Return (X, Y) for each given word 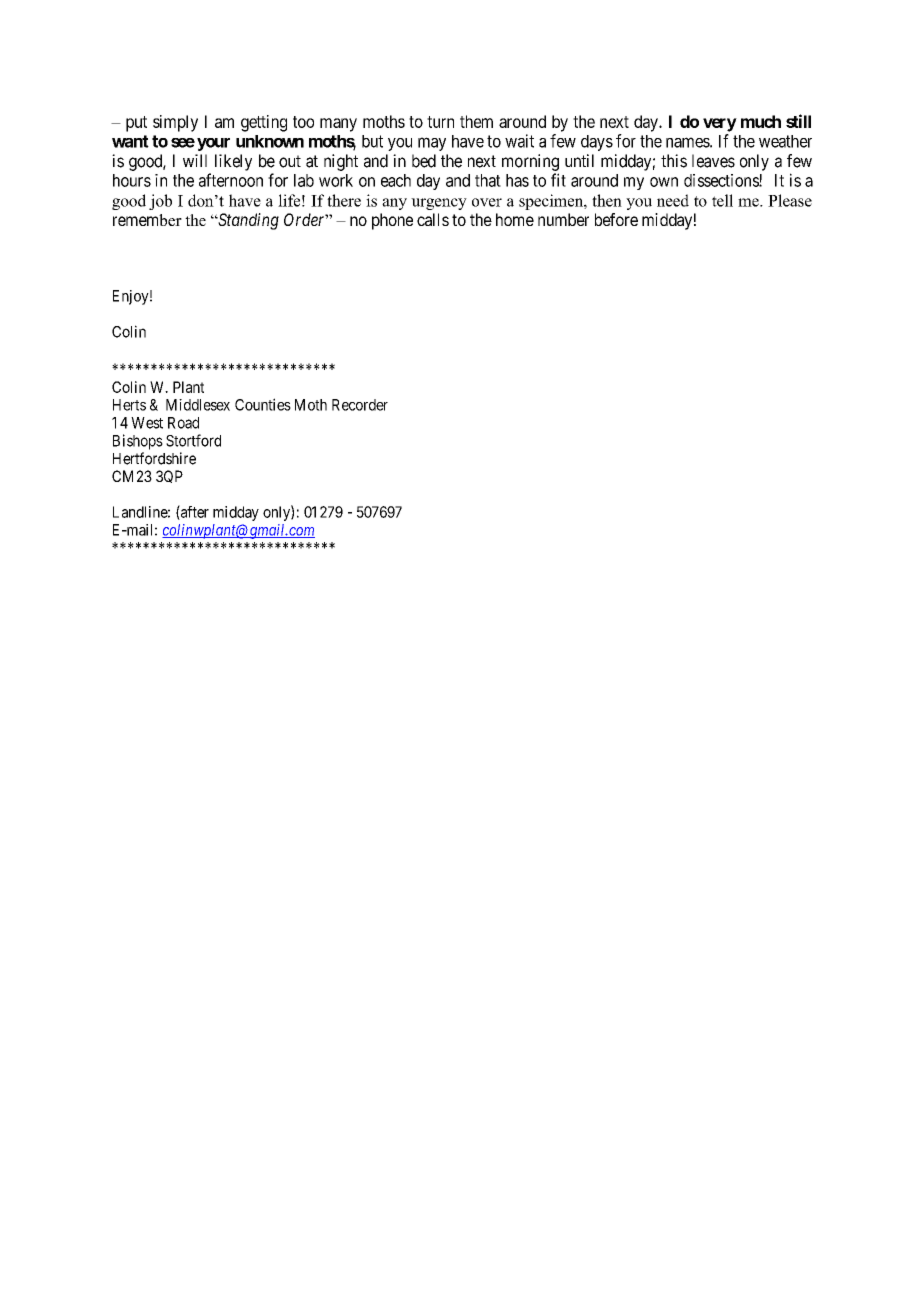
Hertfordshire (154, 458)
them (476, 121)
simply (175, 123)
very (720, 125)
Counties (263, 404)
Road (183, 423)
